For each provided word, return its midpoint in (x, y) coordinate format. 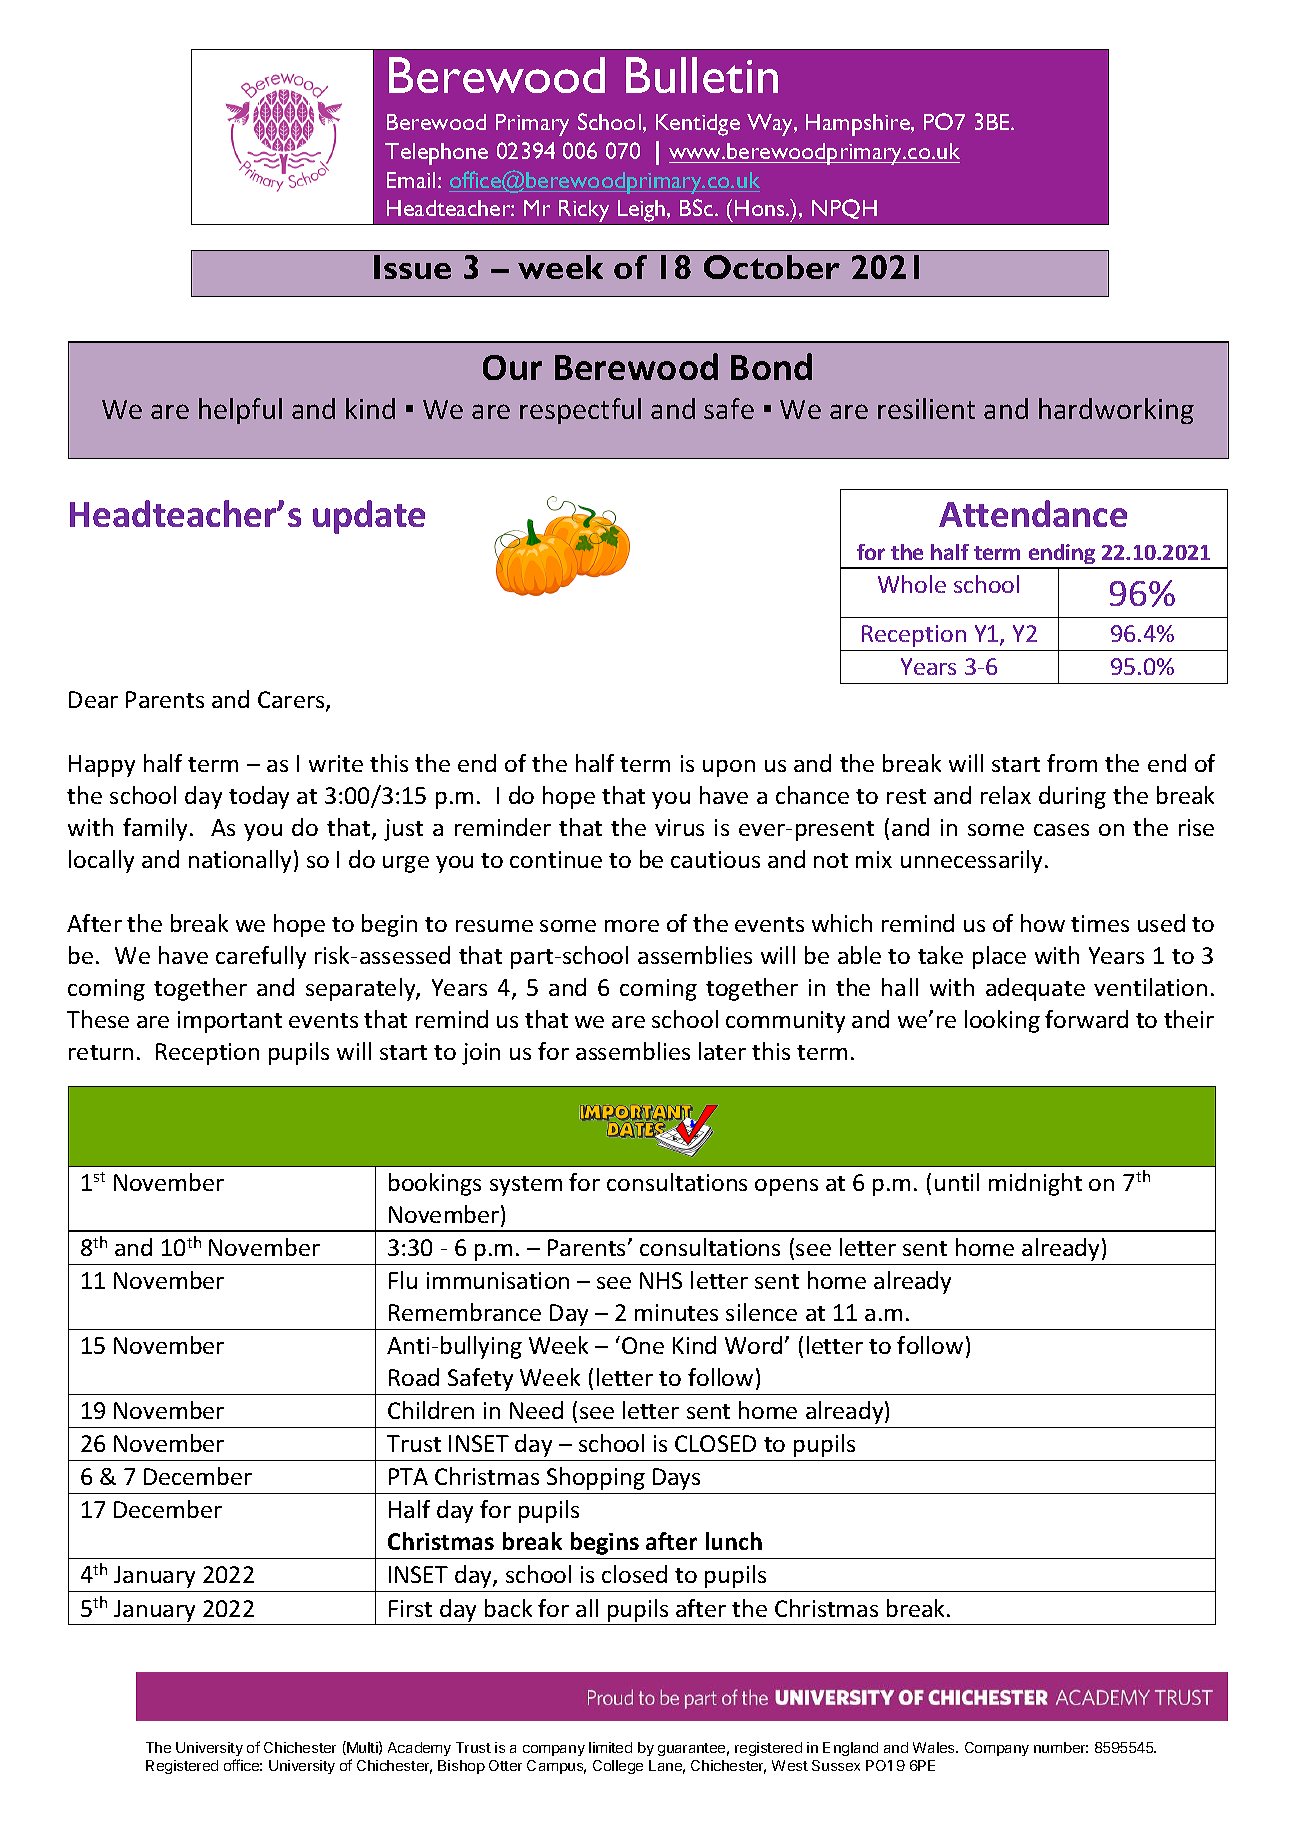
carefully (261, 957)
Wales (935, 1747)
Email (411, 180)
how (1043, 923)
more (632, 926)
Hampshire (859, 125)
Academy (419, 1749)
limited (610, 1747)
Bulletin (702, 75)
